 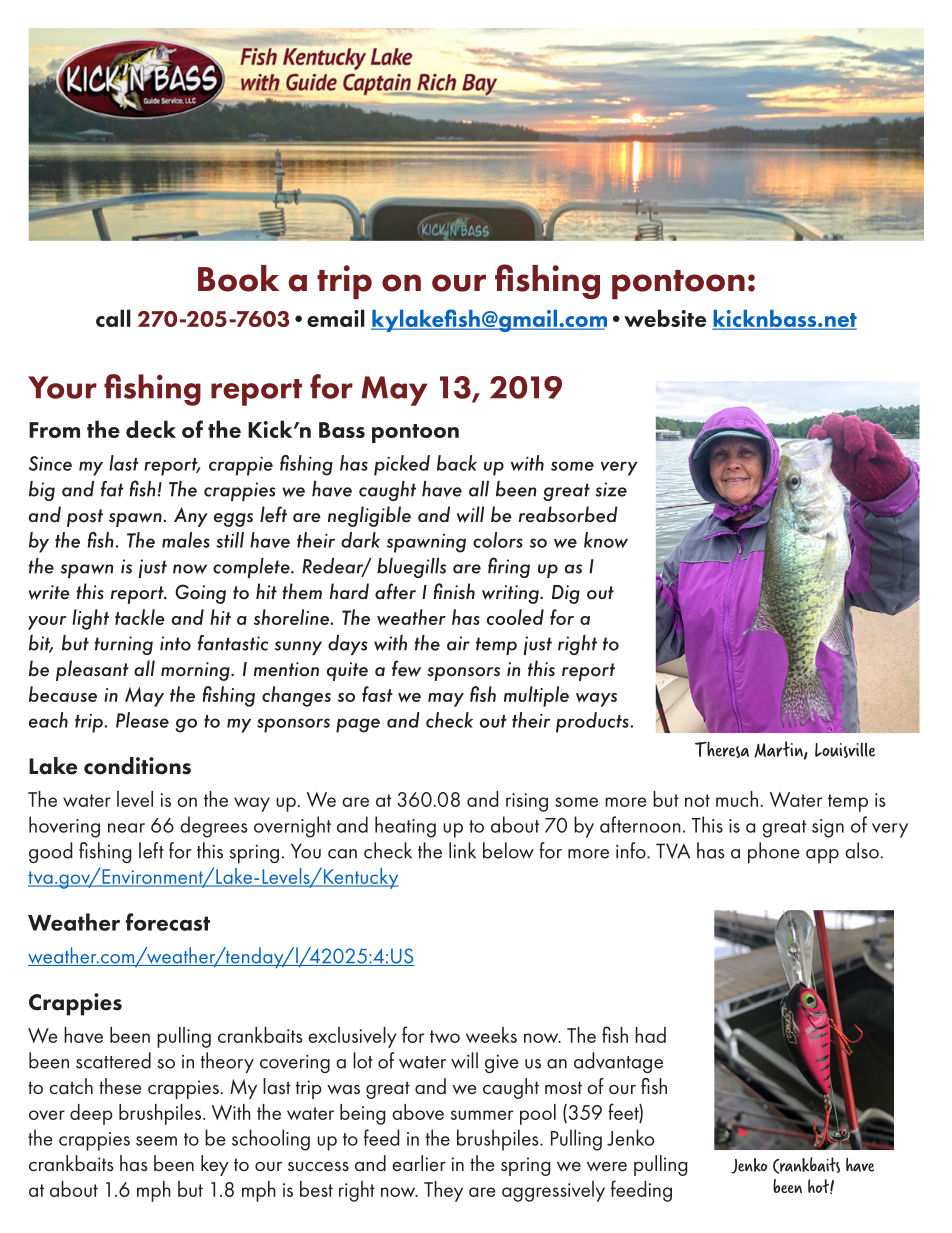 I want to click on call, so click(x=113, y=318).
